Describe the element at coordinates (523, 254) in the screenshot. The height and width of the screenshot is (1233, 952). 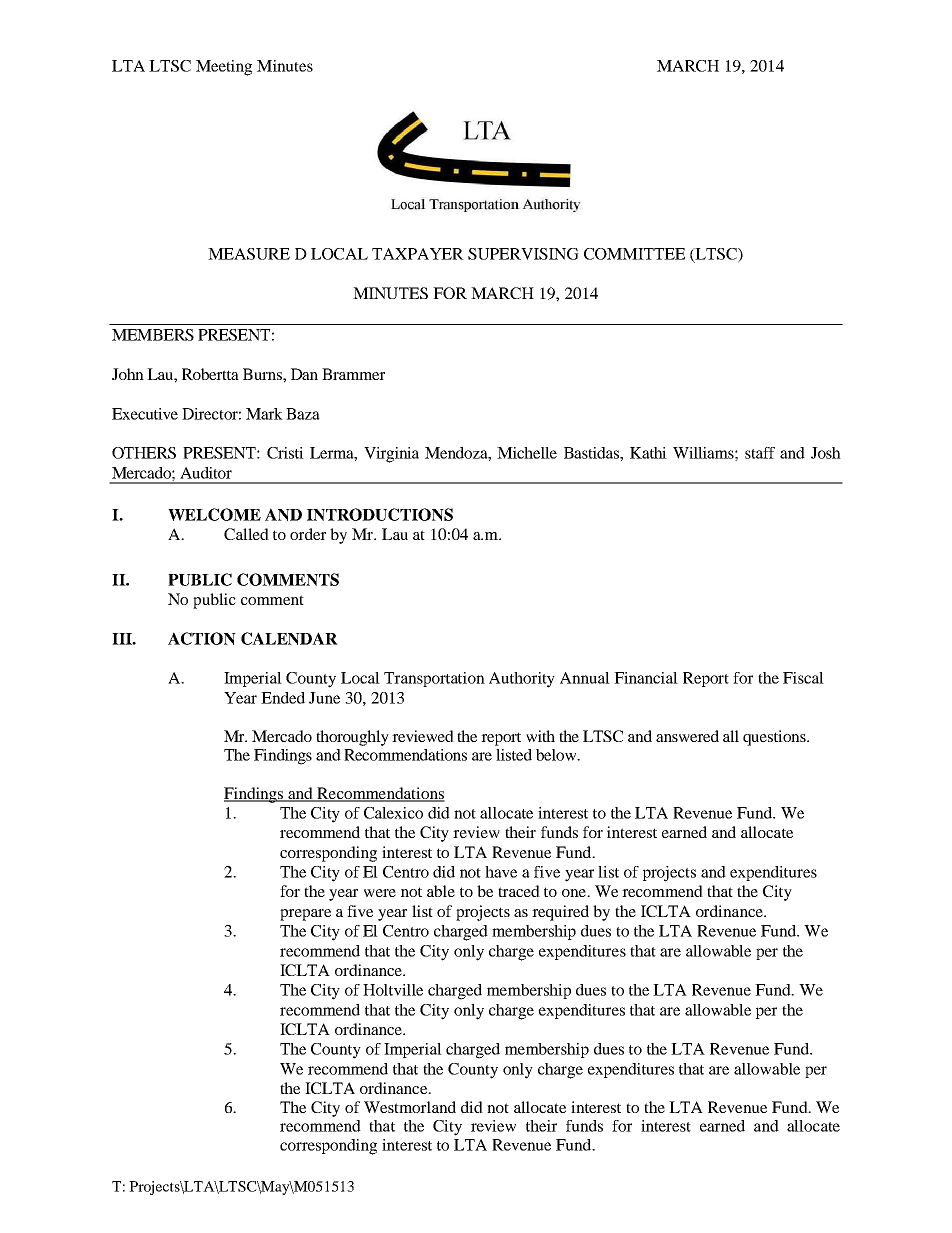
I see `SUPERVISING` at that location.
